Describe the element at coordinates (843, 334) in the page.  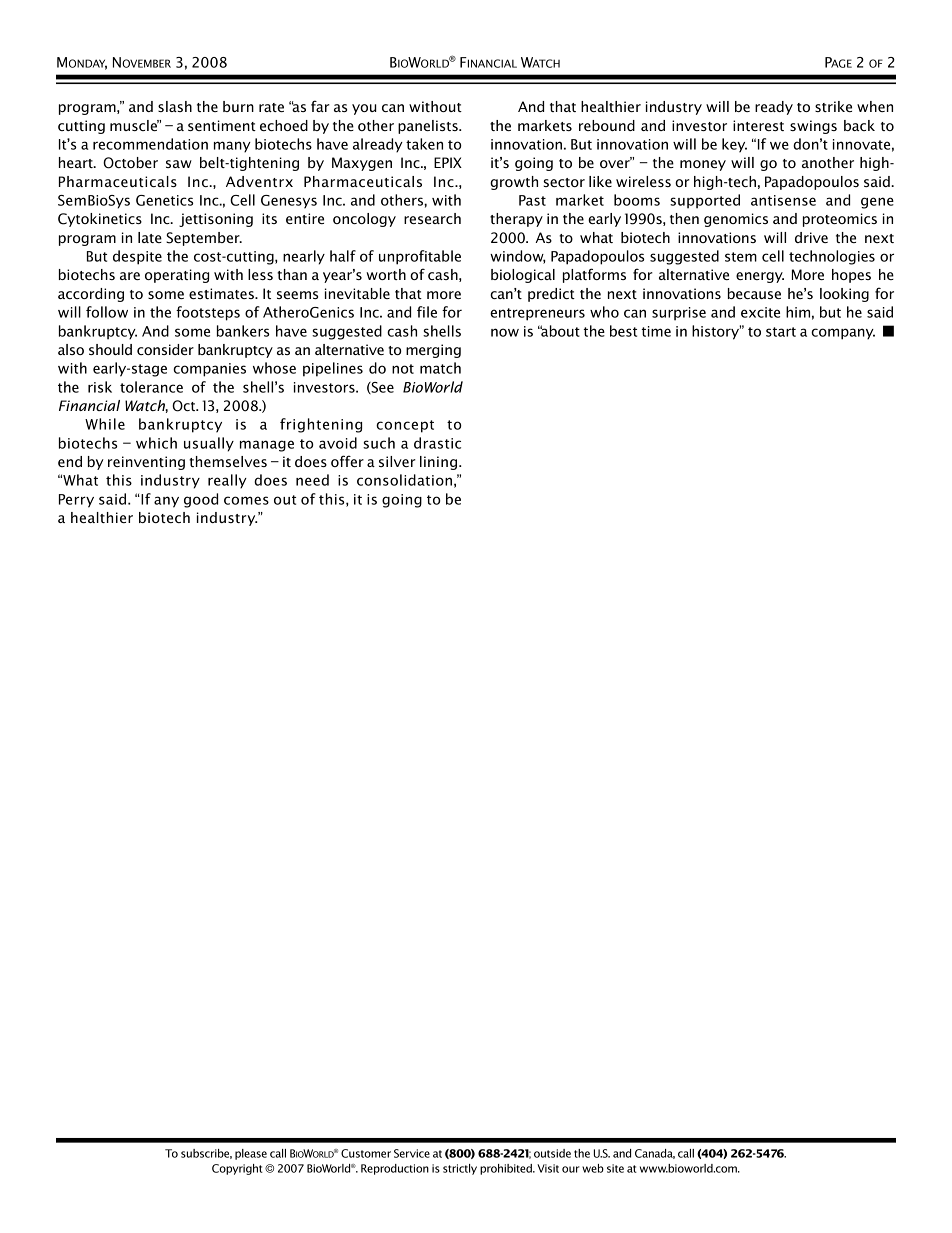
I see `company` at that location.
